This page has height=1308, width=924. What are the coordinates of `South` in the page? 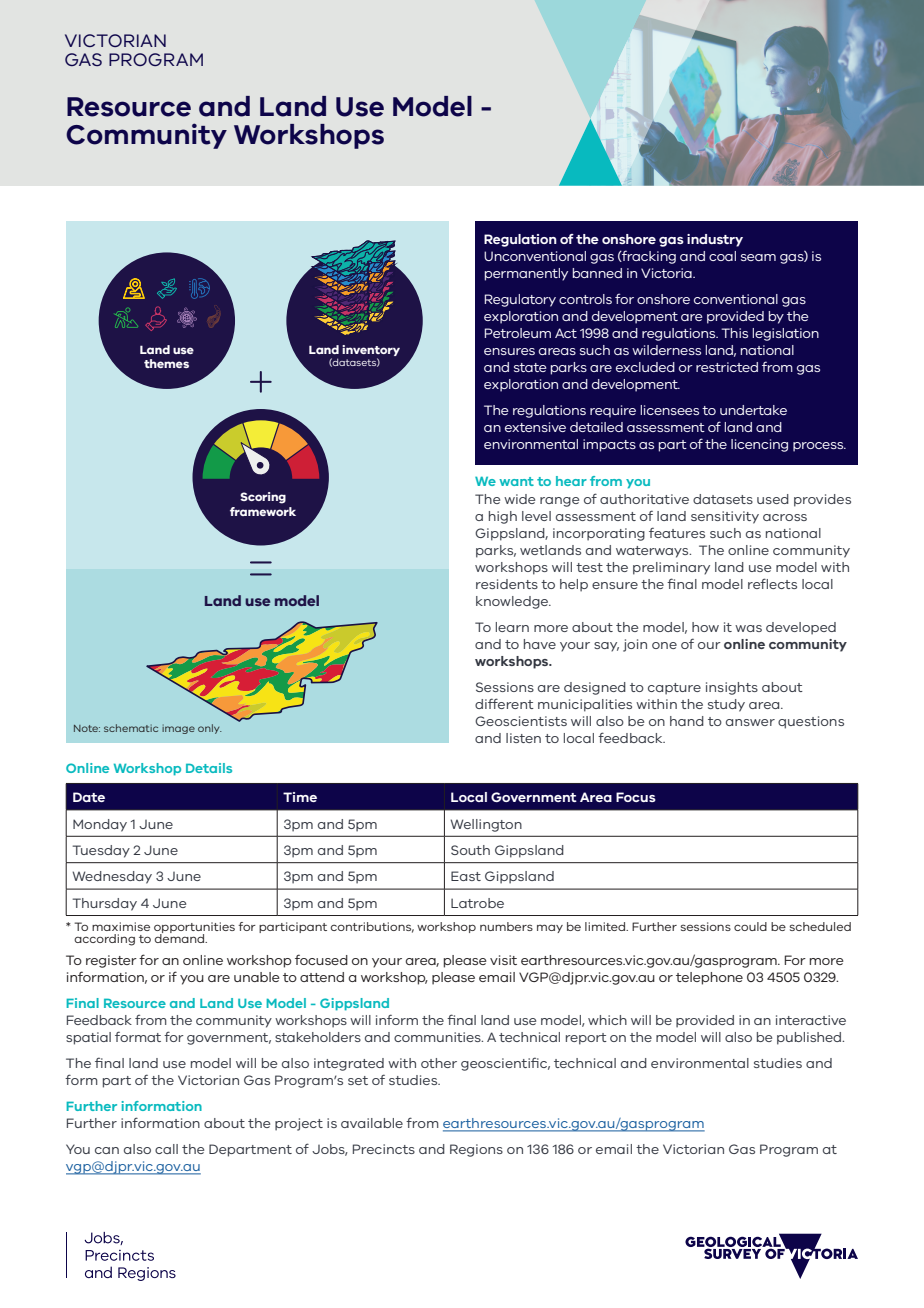 It's located at (470, 850).
